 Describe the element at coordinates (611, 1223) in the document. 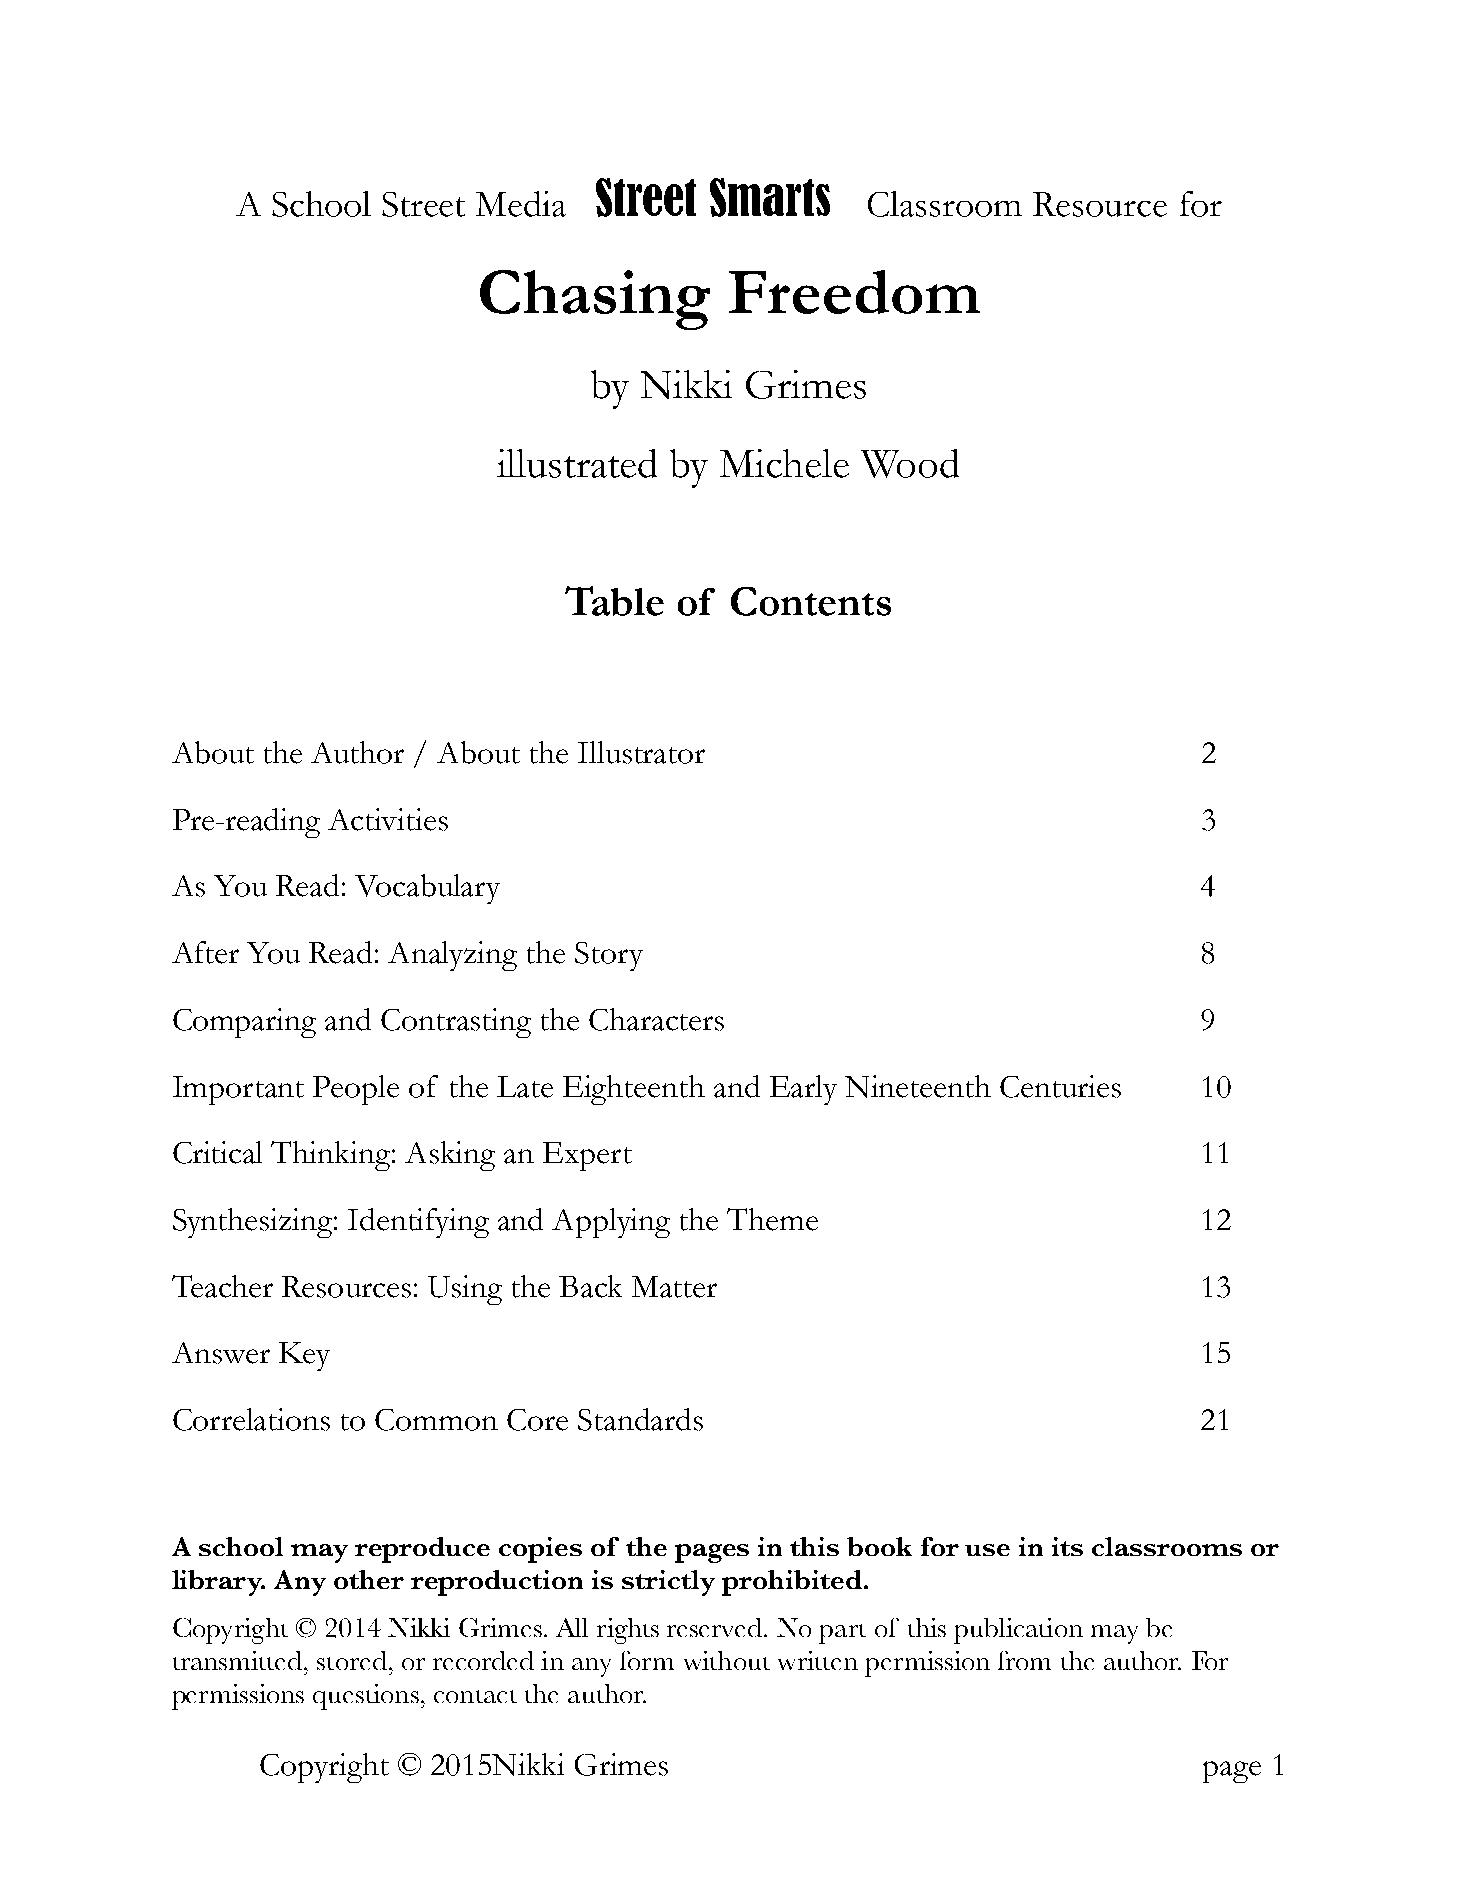

I see `Applying` at that location.
